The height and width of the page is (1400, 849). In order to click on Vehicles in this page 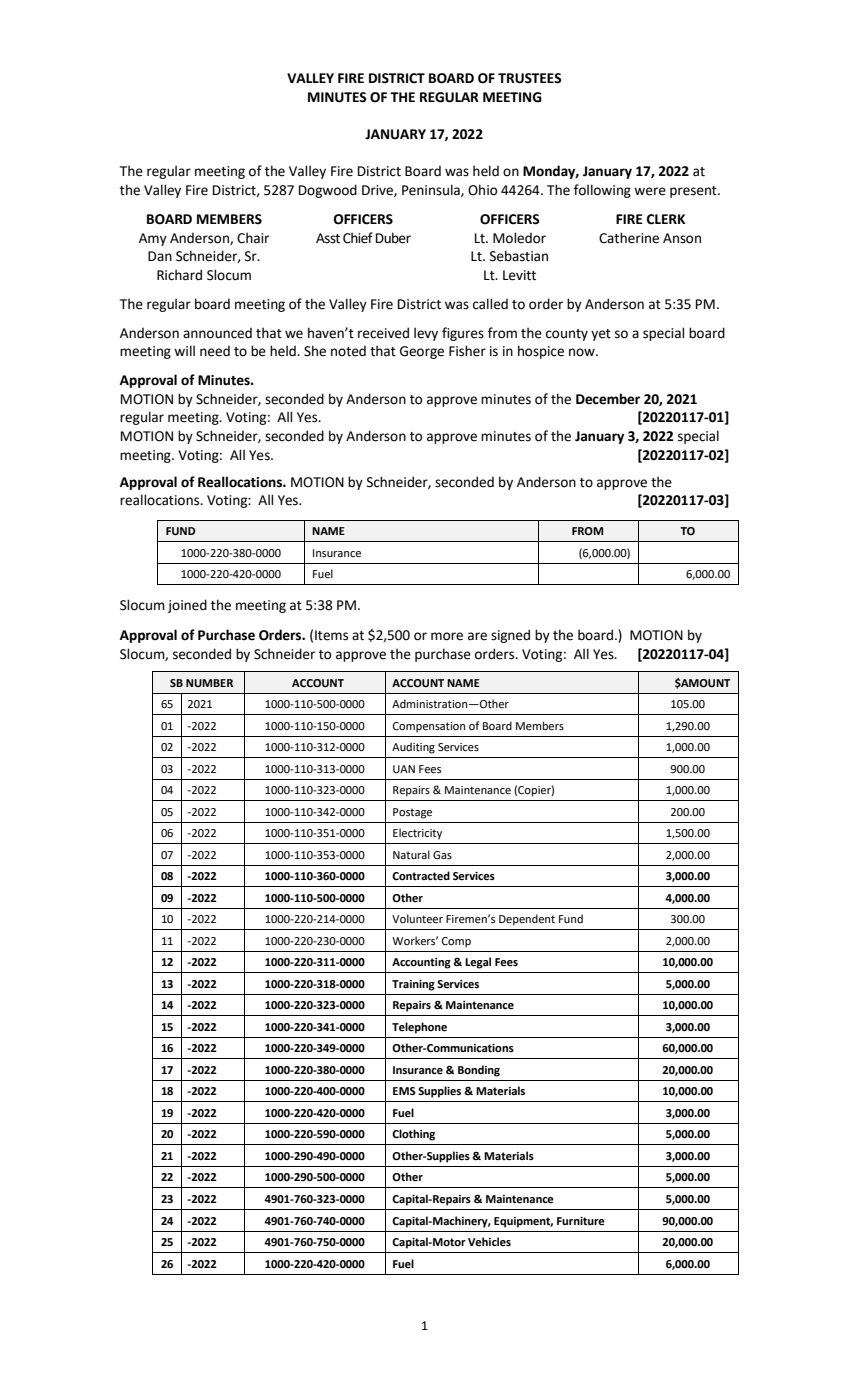, I will do `click(489, 1242)`.
